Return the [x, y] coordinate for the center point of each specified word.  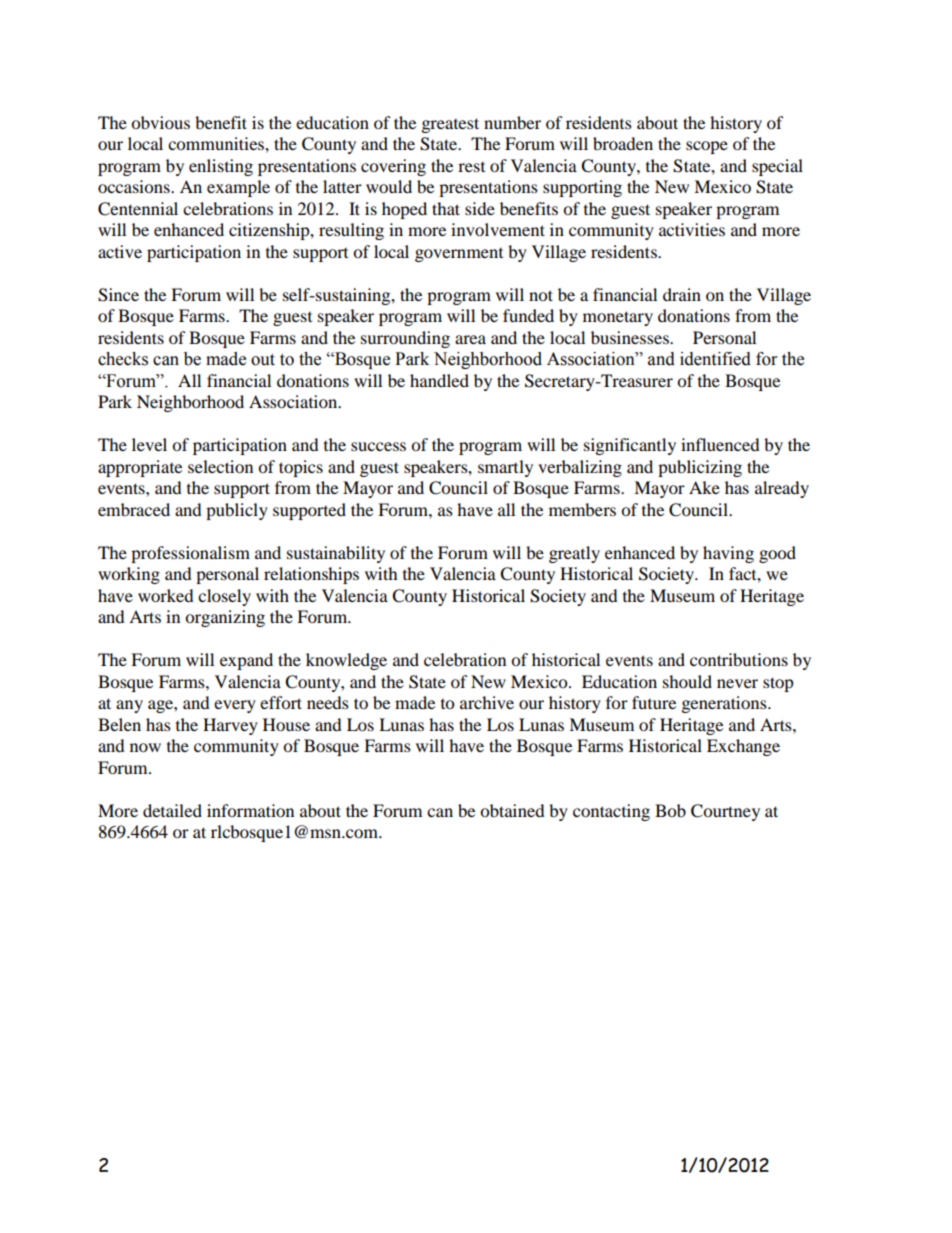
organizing [225, 618]
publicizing [700, 468]
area [470, 339]
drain [682, 294]
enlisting [221, 167]
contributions [739, 659]
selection [220, 466]
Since [118, 295]
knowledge [346, 661]
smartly [505, 468]
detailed [172, 810]
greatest [450, 125]
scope [707, 147]
